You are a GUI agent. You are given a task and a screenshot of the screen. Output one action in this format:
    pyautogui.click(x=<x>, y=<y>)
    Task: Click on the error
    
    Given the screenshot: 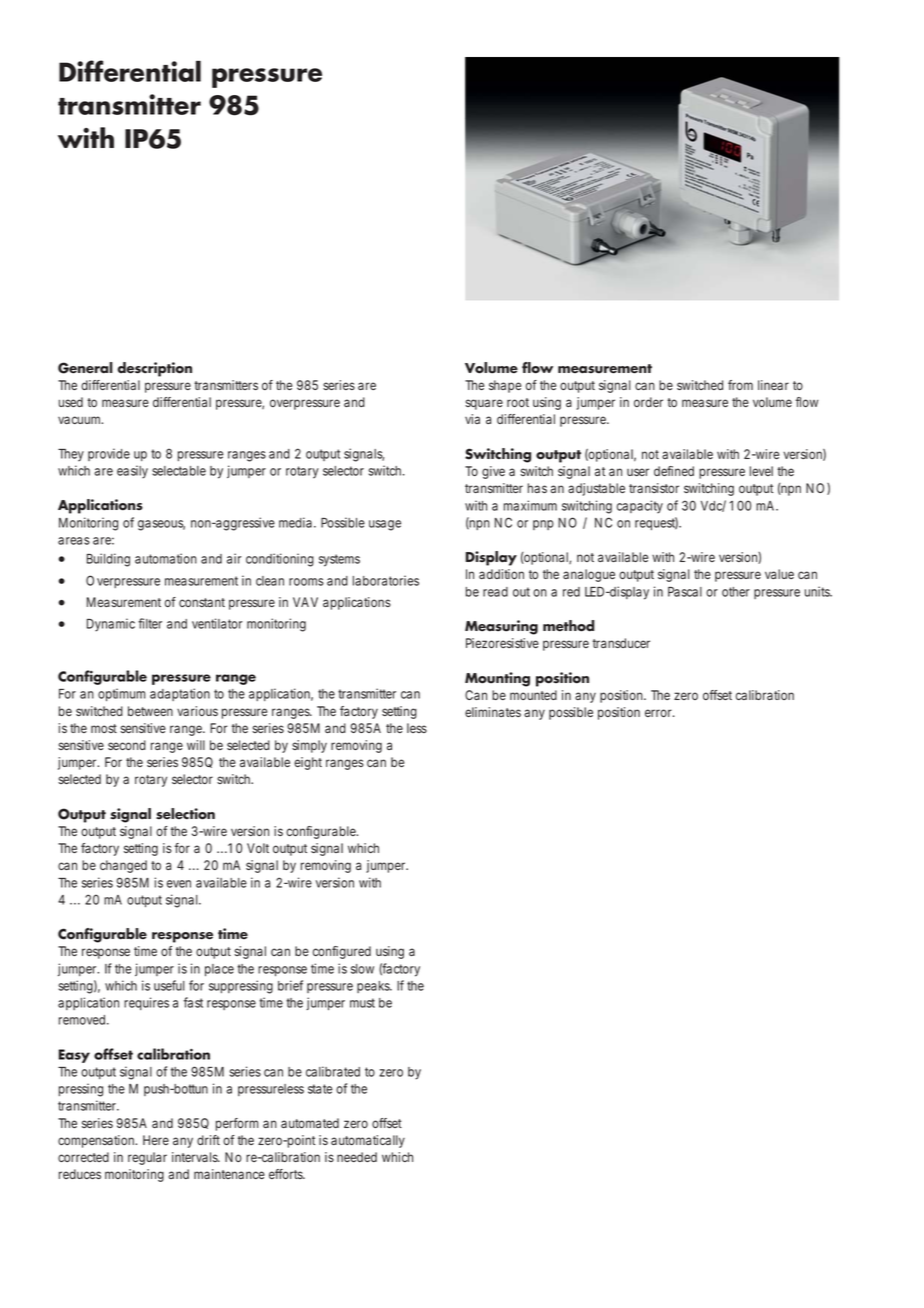 What is the action you would take?
    pyautogui.click(x=660, y=713)
